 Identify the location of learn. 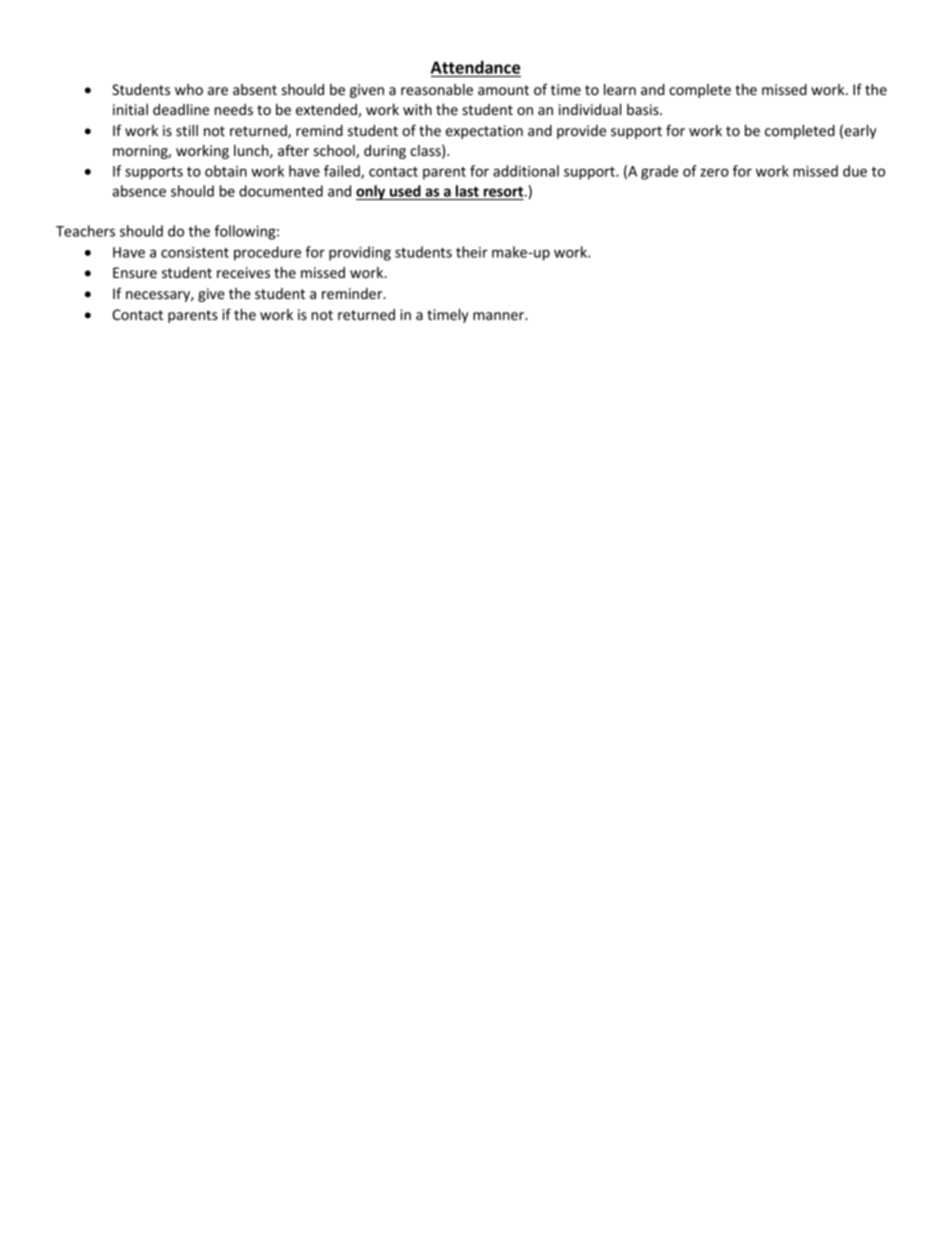
(620, 89).
